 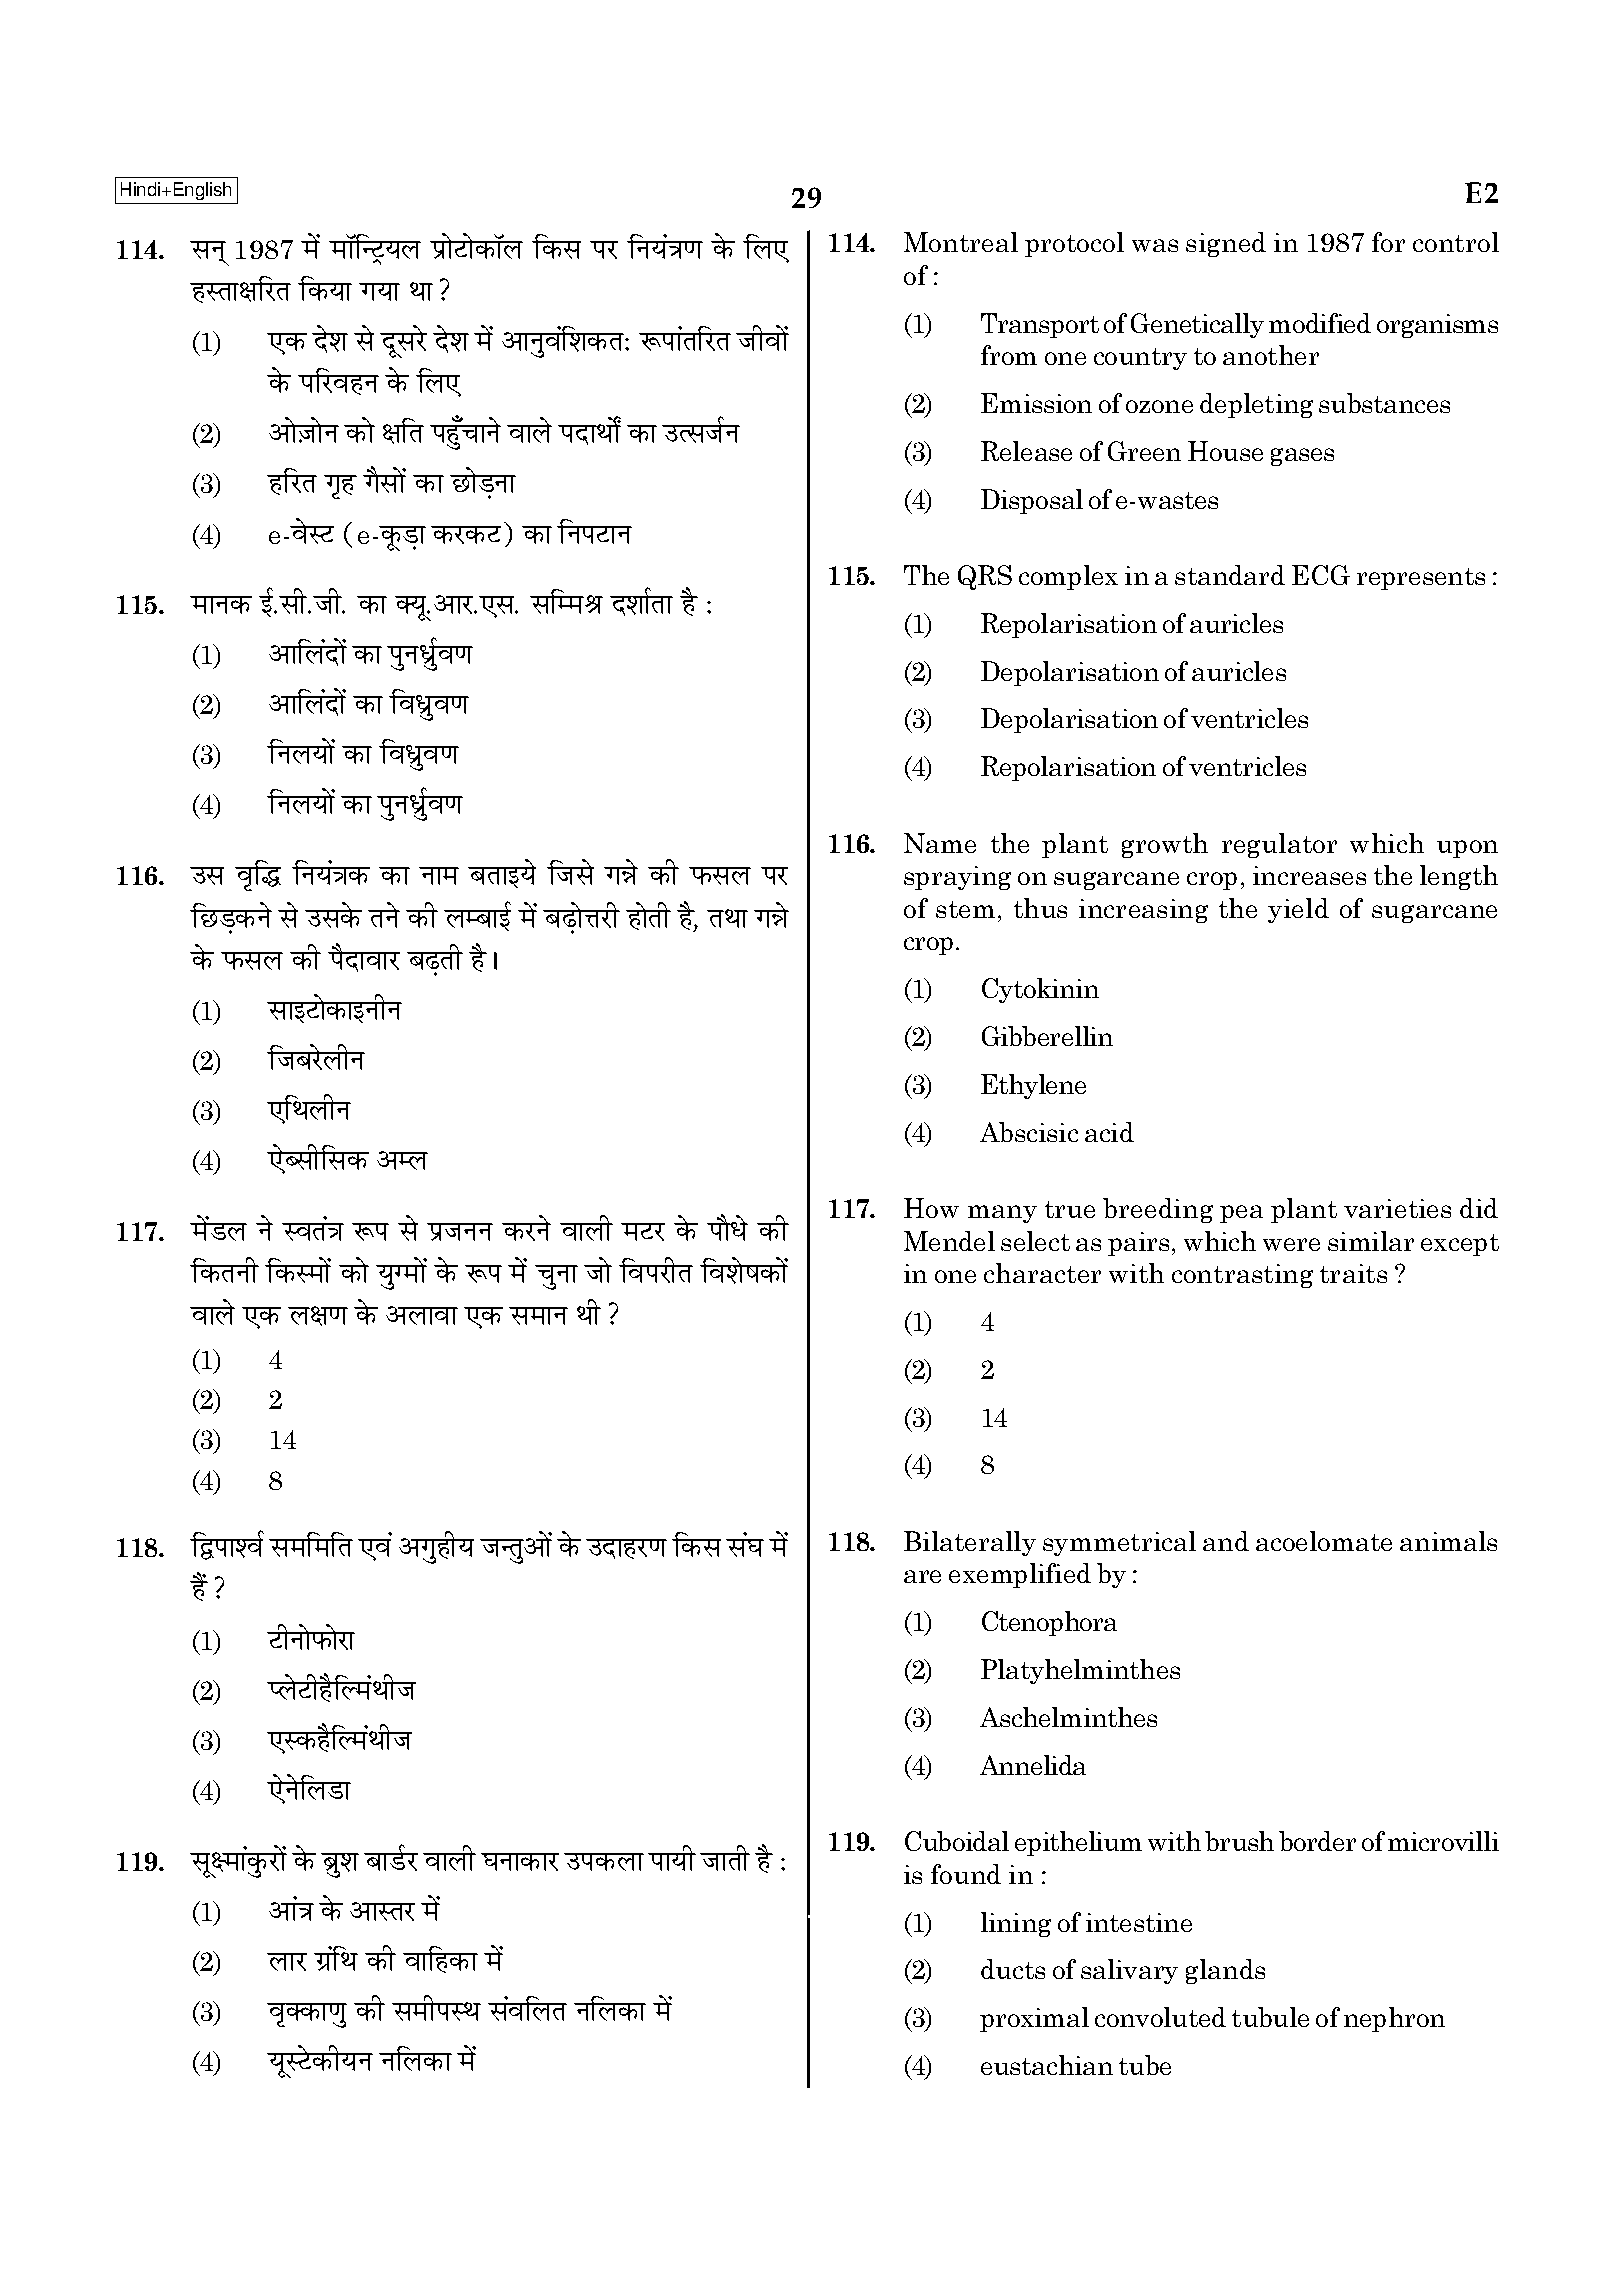 I want to click on ducts, so click(x=1013, y=1969).
